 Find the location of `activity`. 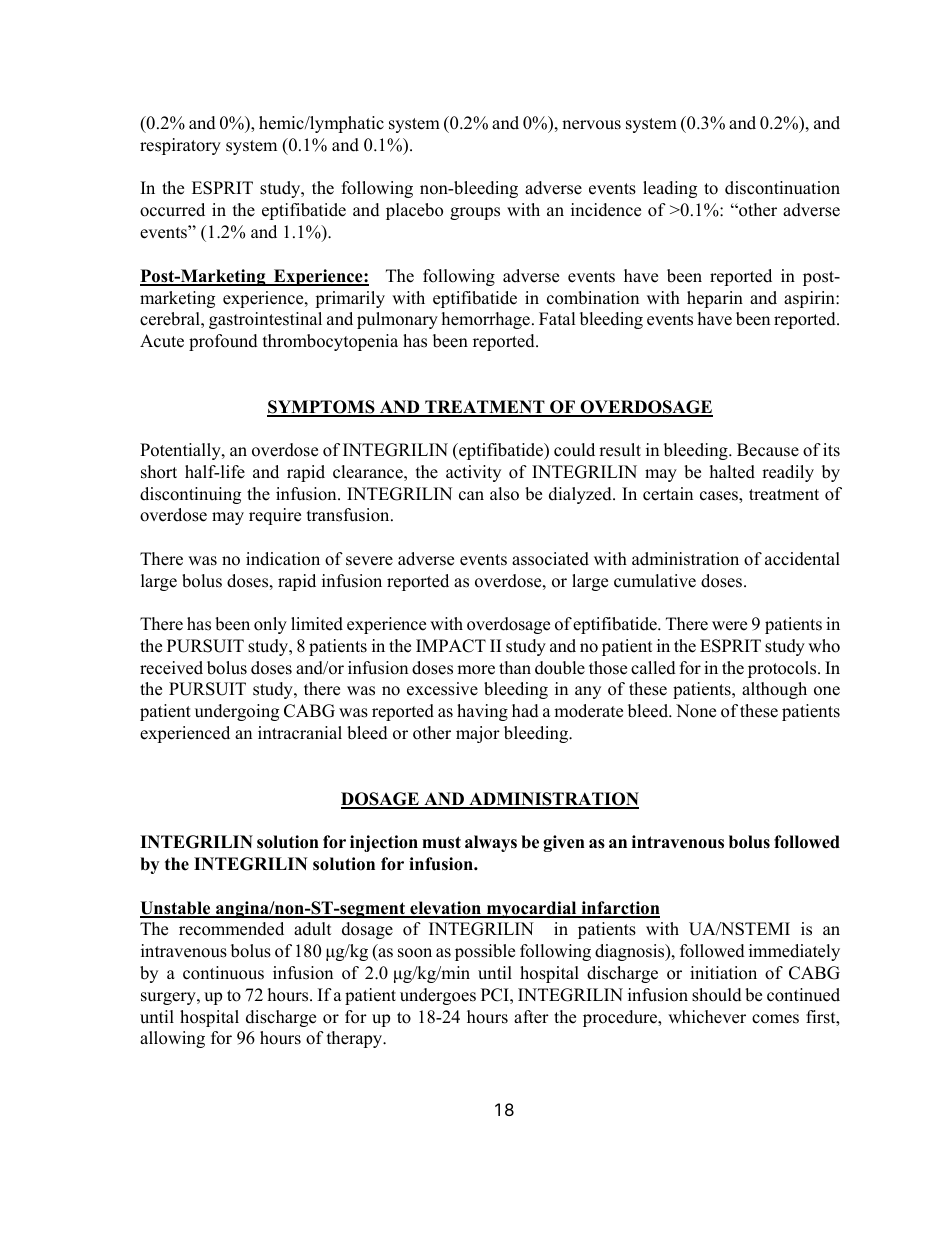

activity is located at coordinates (473, 473).
